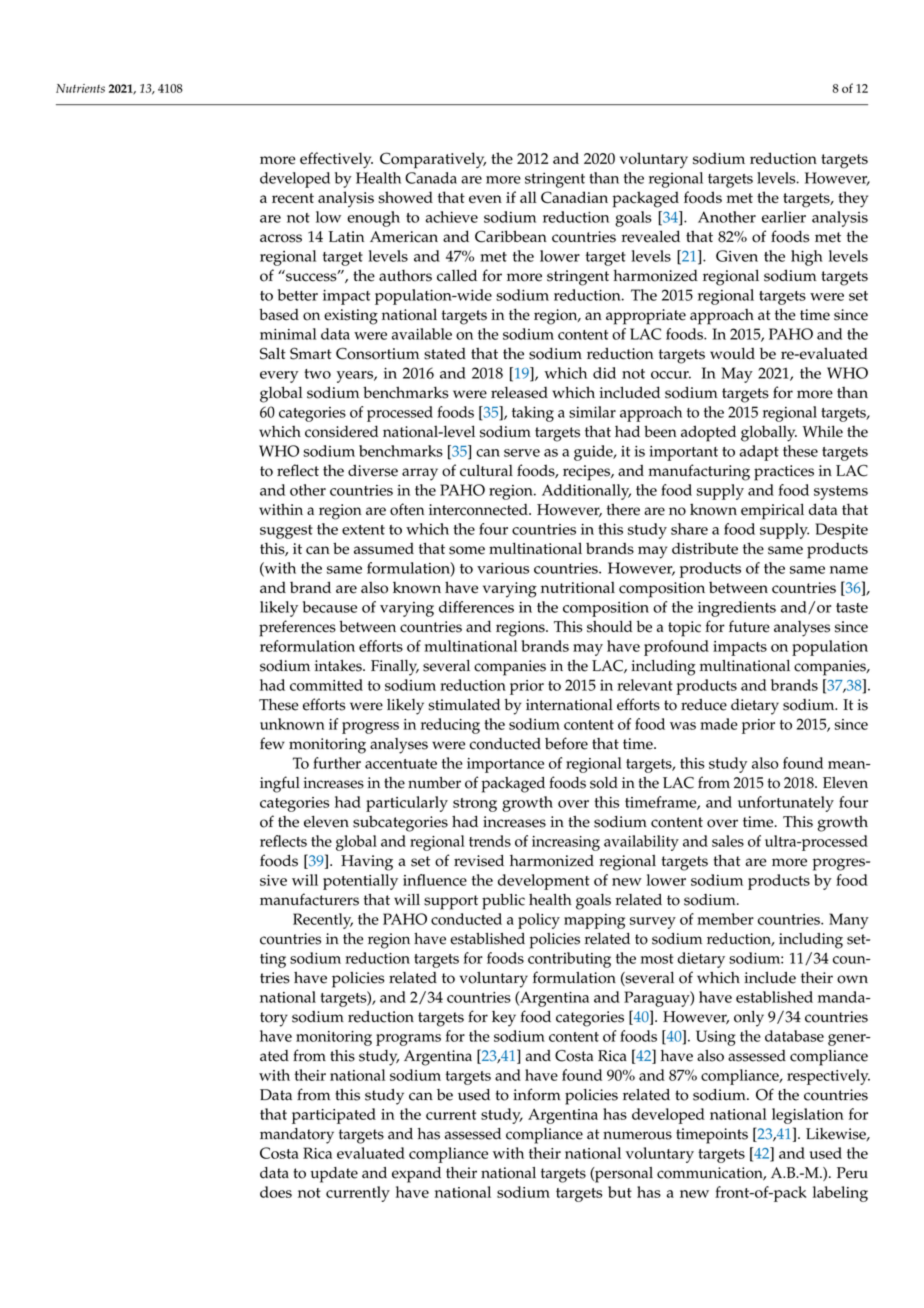 Image resolution: width=924 pixels, height=1308 pixels. I want to click on member, so click(725, 919).
